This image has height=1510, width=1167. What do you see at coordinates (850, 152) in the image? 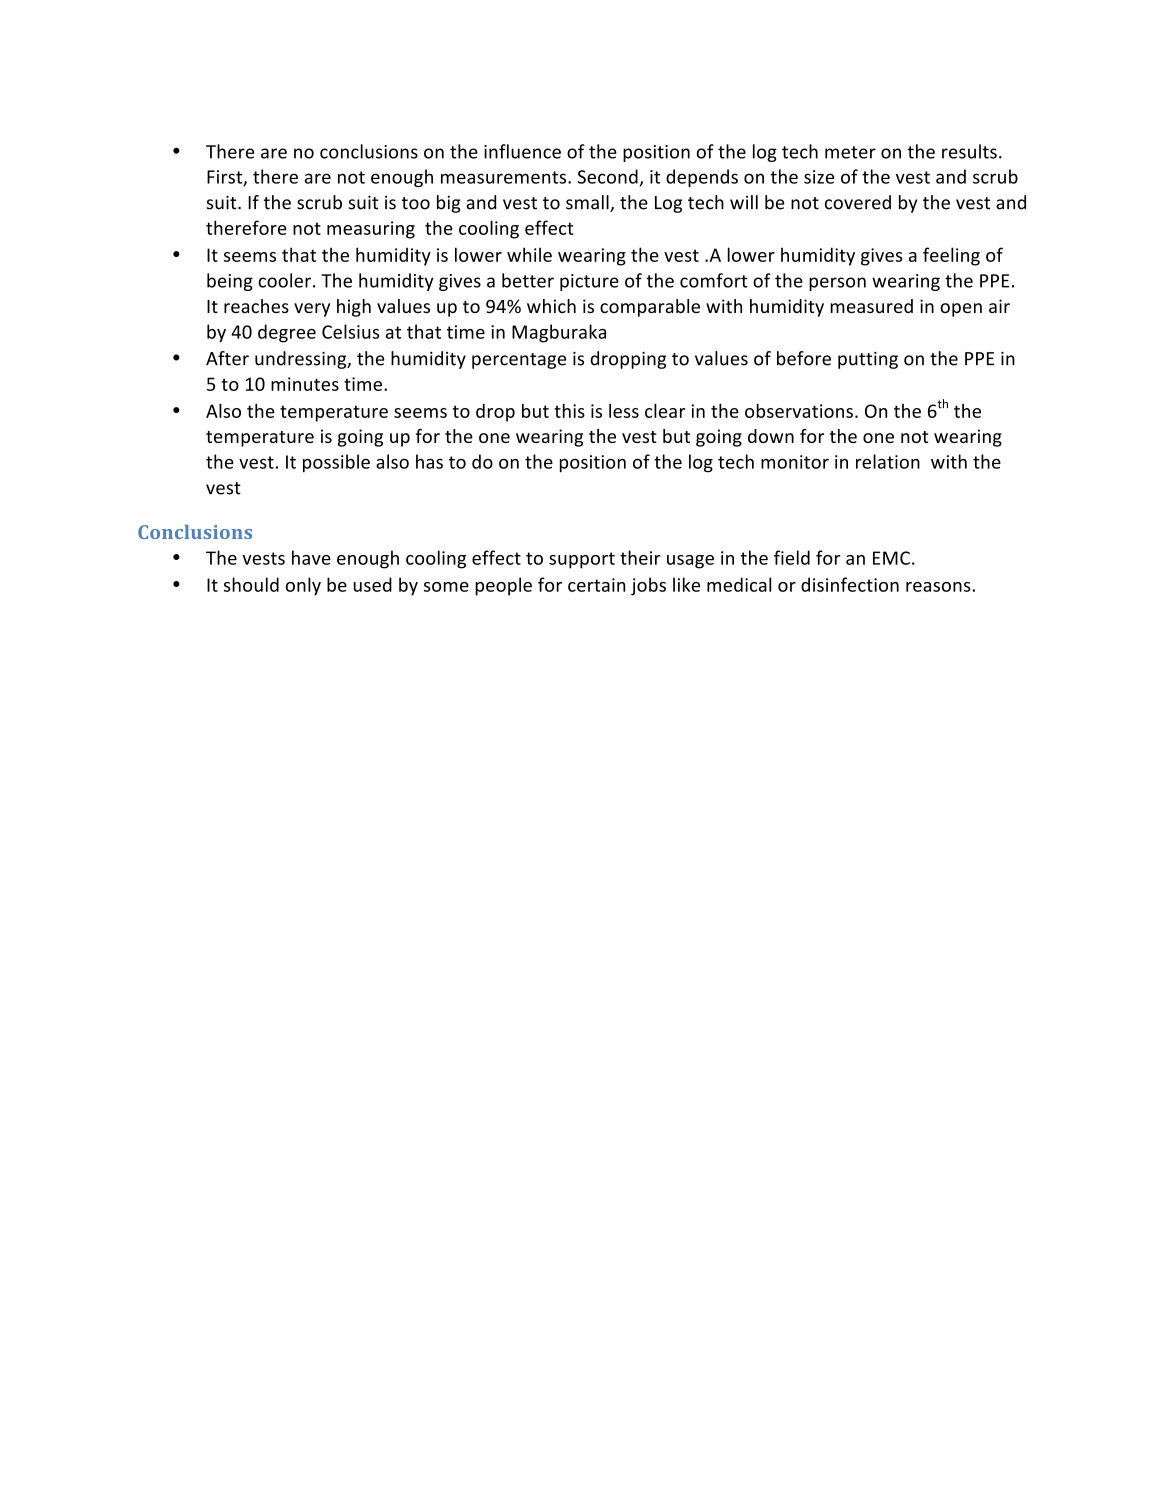
I see `meter` at bounding box center [850, 152].
